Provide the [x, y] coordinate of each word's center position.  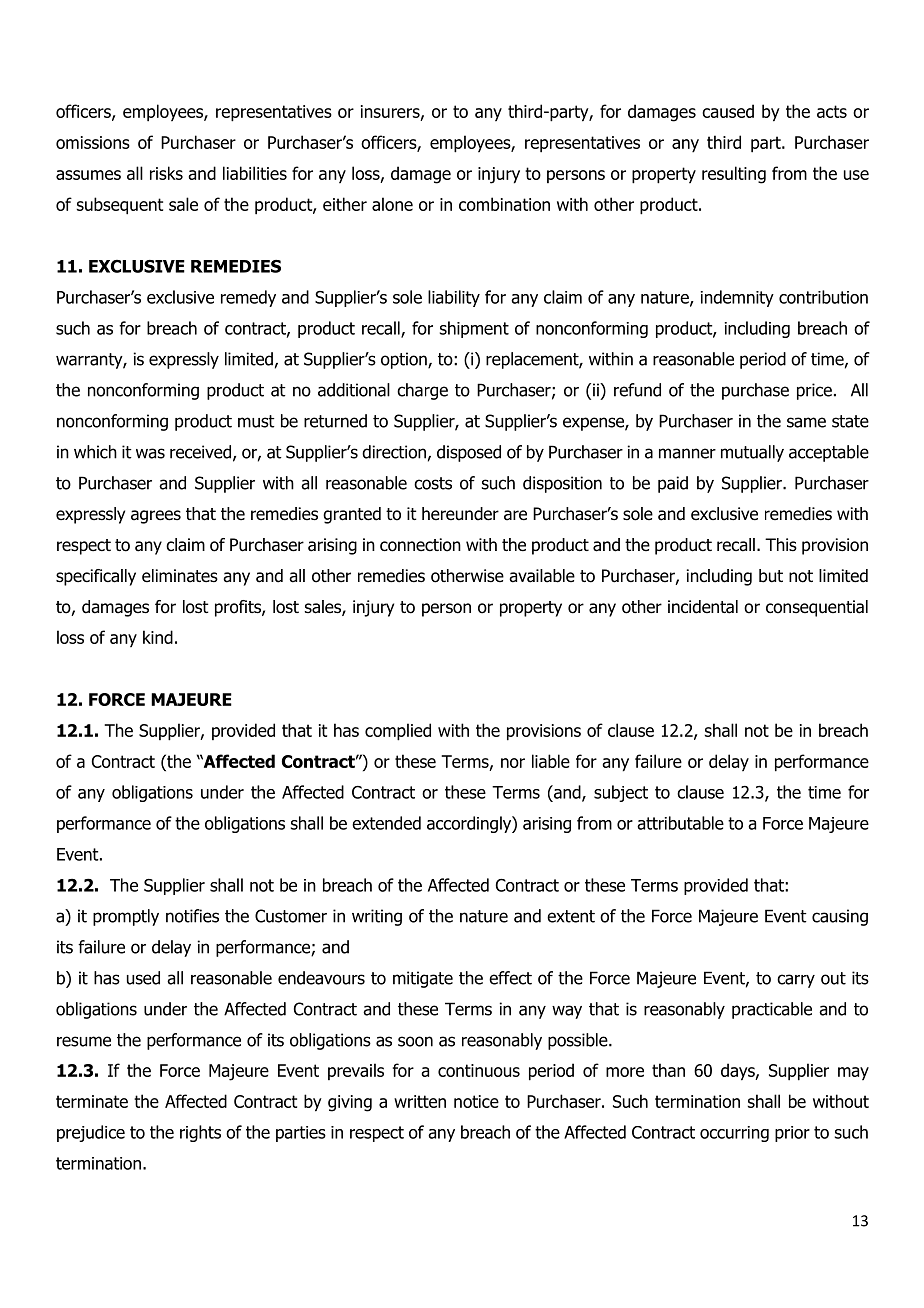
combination [504, 204]
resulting [734, 175]
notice [476, 1101]
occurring [734, 1134]
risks [166, 173]
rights [200, 1133]
